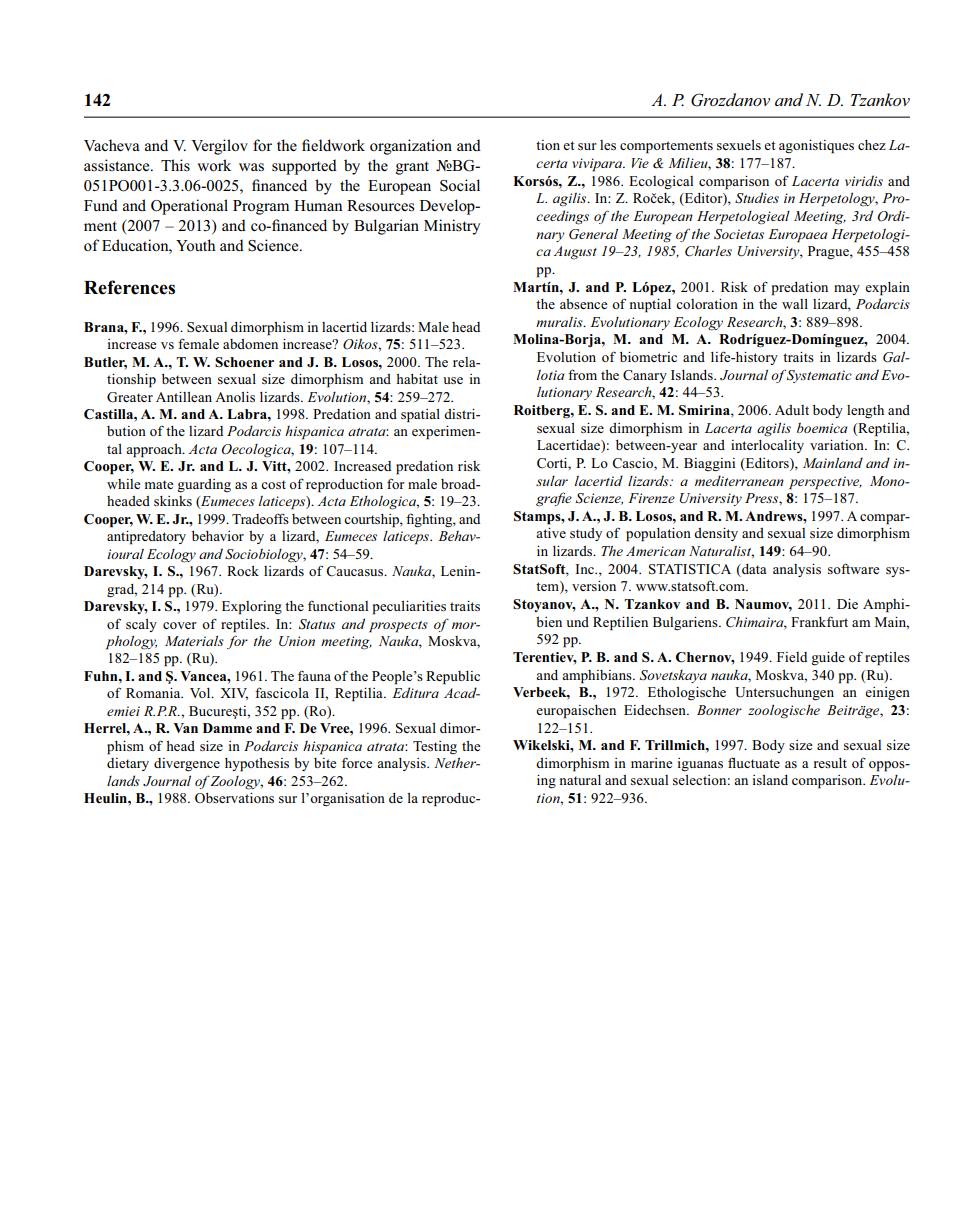 The width and height of the document is (980, 1214). I want to click on This, so click(175, 165).
